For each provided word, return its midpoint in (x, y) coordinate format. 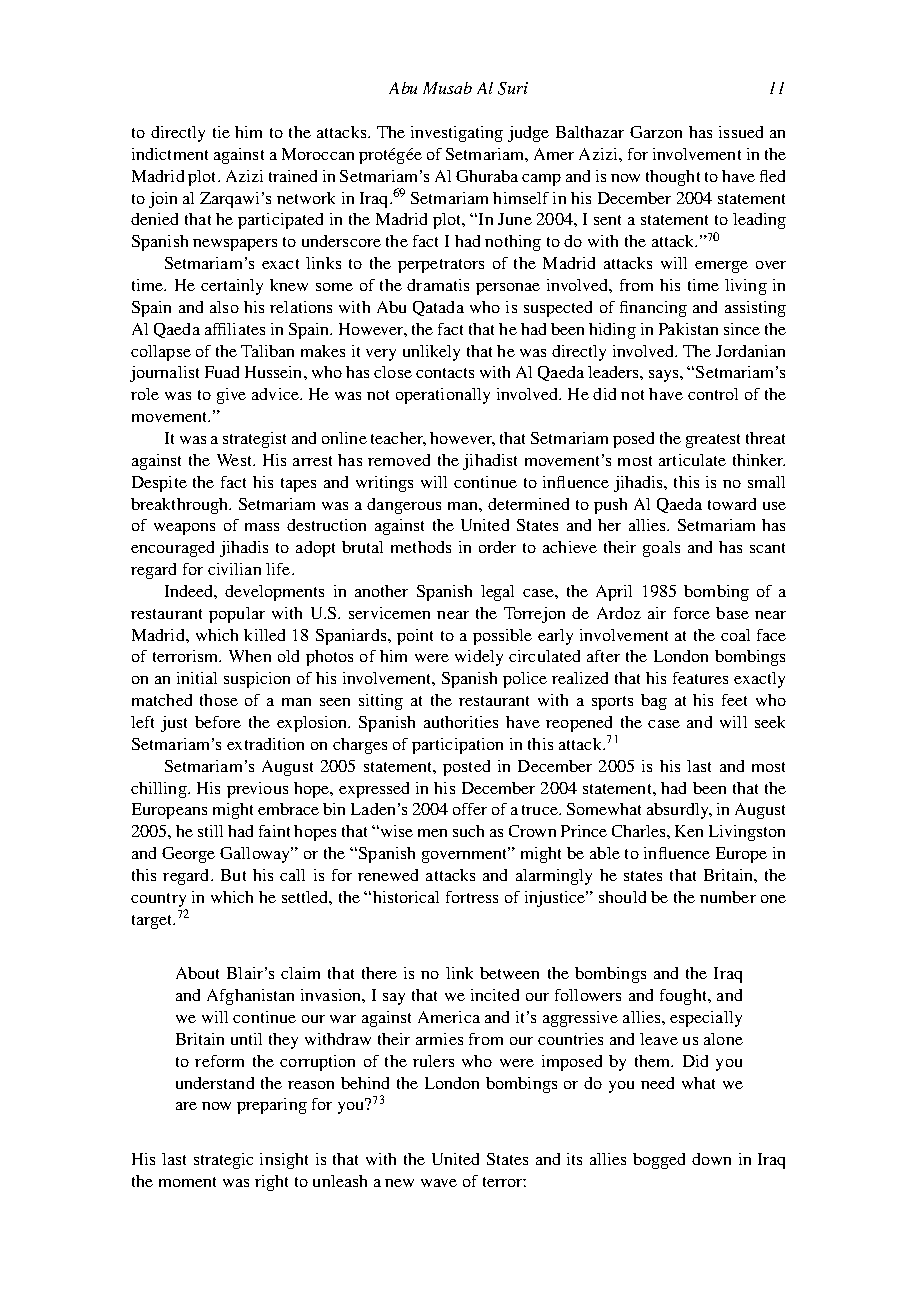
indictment (170, 154)
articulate (692, 460)
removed (399, 460)
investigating (457, 134)
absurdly (679, 811)
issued (741, 132)
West (236, 460)
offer (470, 809)
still (210, 831)
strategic (223, 1161)
